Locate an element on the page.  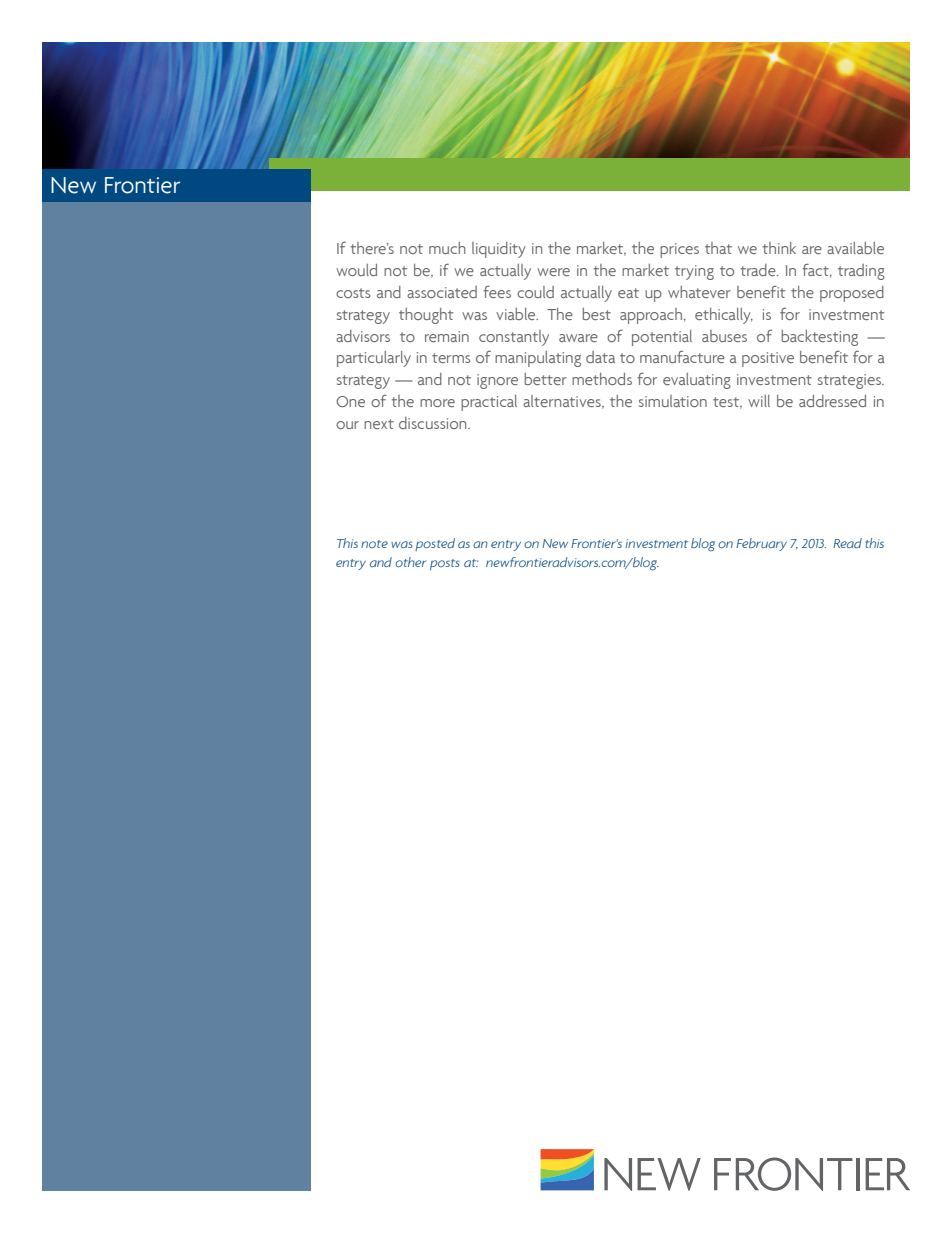
much is located at coordinates (447, 248).
